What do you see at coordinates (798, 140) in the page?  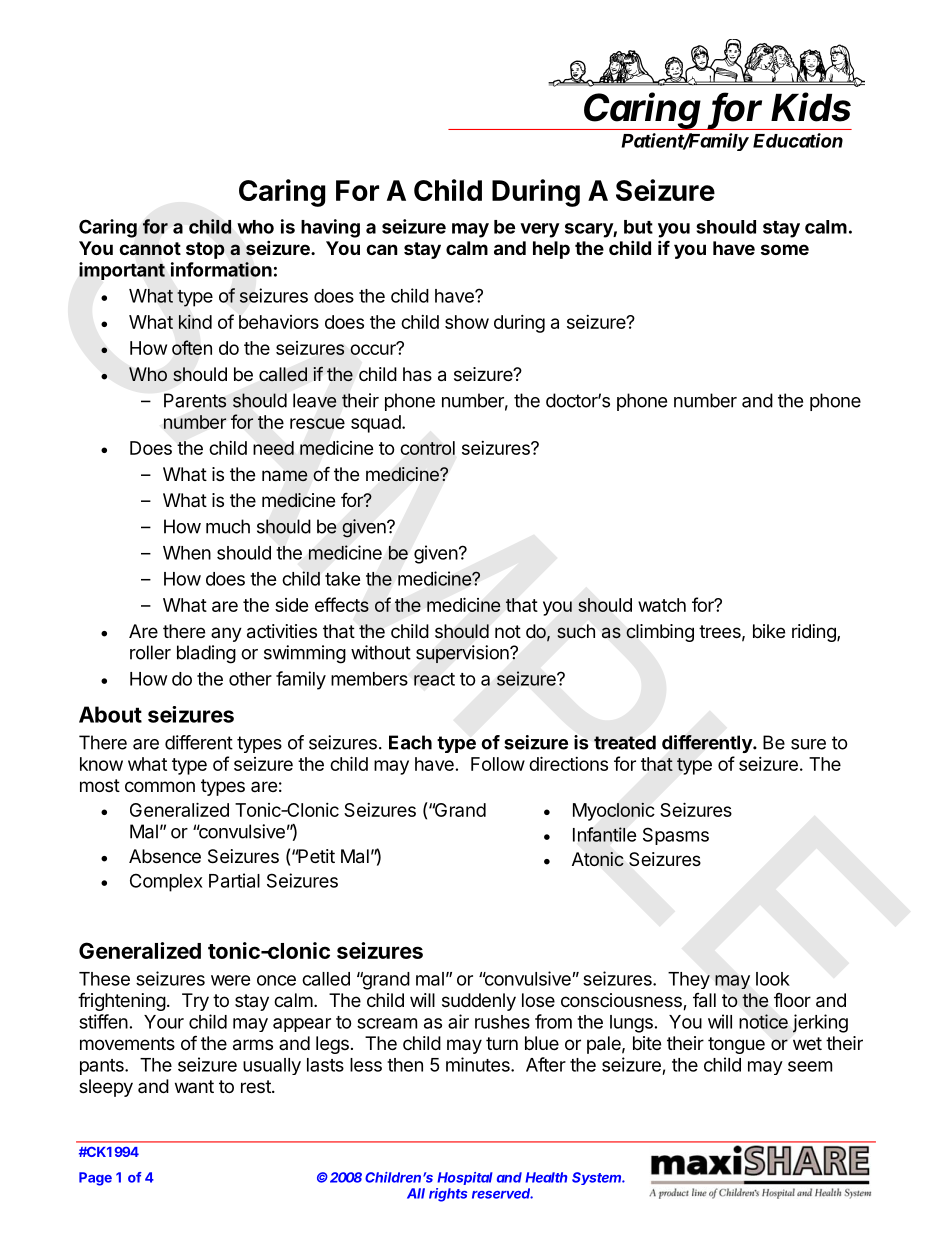 I see `Education` at bounding box center [798, 140].
